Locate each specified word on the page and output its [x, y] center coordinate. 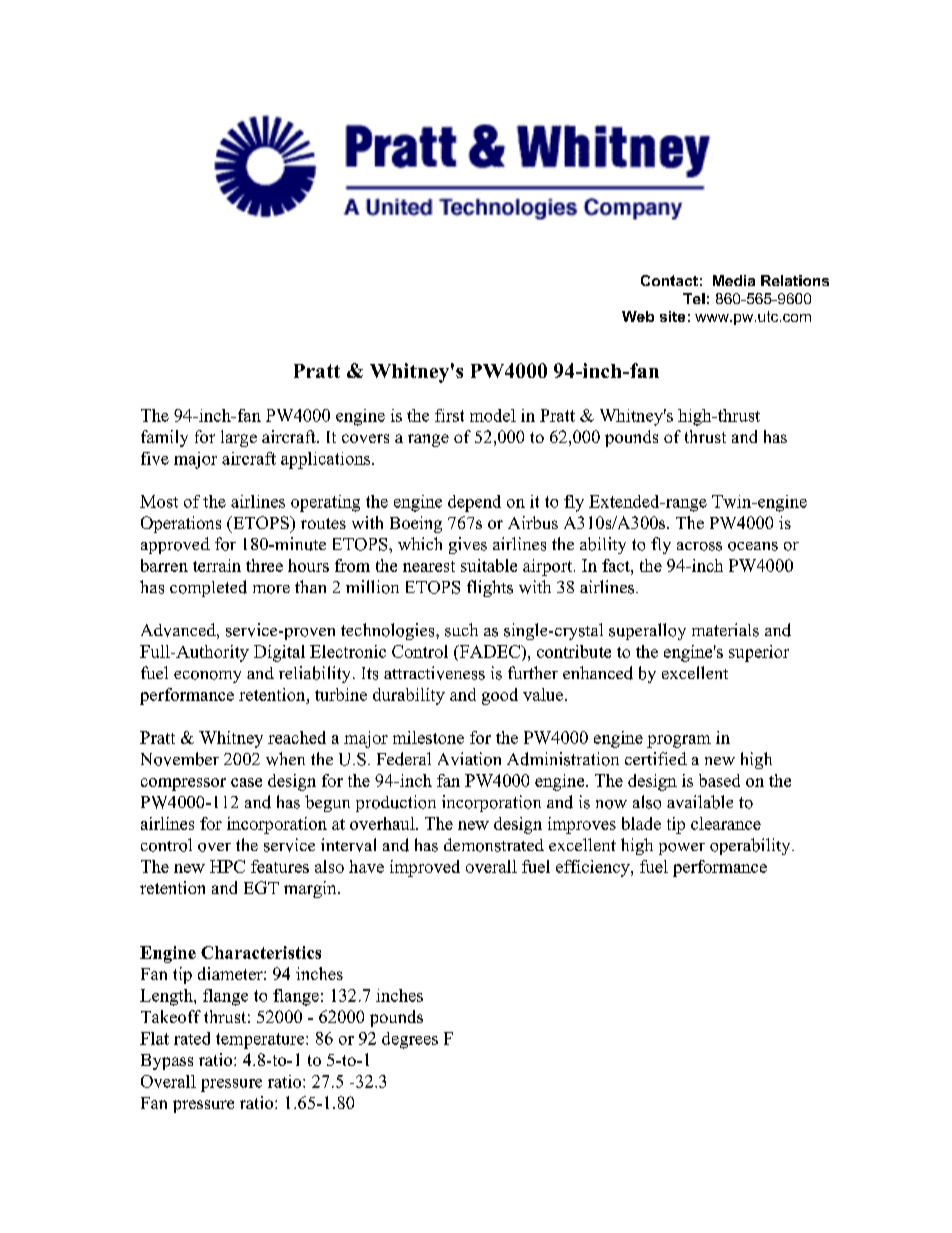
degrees [410, 1040]
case [246, 782]
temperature [261, 1041]
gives [468, 545]
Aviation [469, 759]
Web [638, 316]
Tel [694, 298]
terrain [217, 565]
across [699, 546]
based [719, 780]
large [239, 438]
